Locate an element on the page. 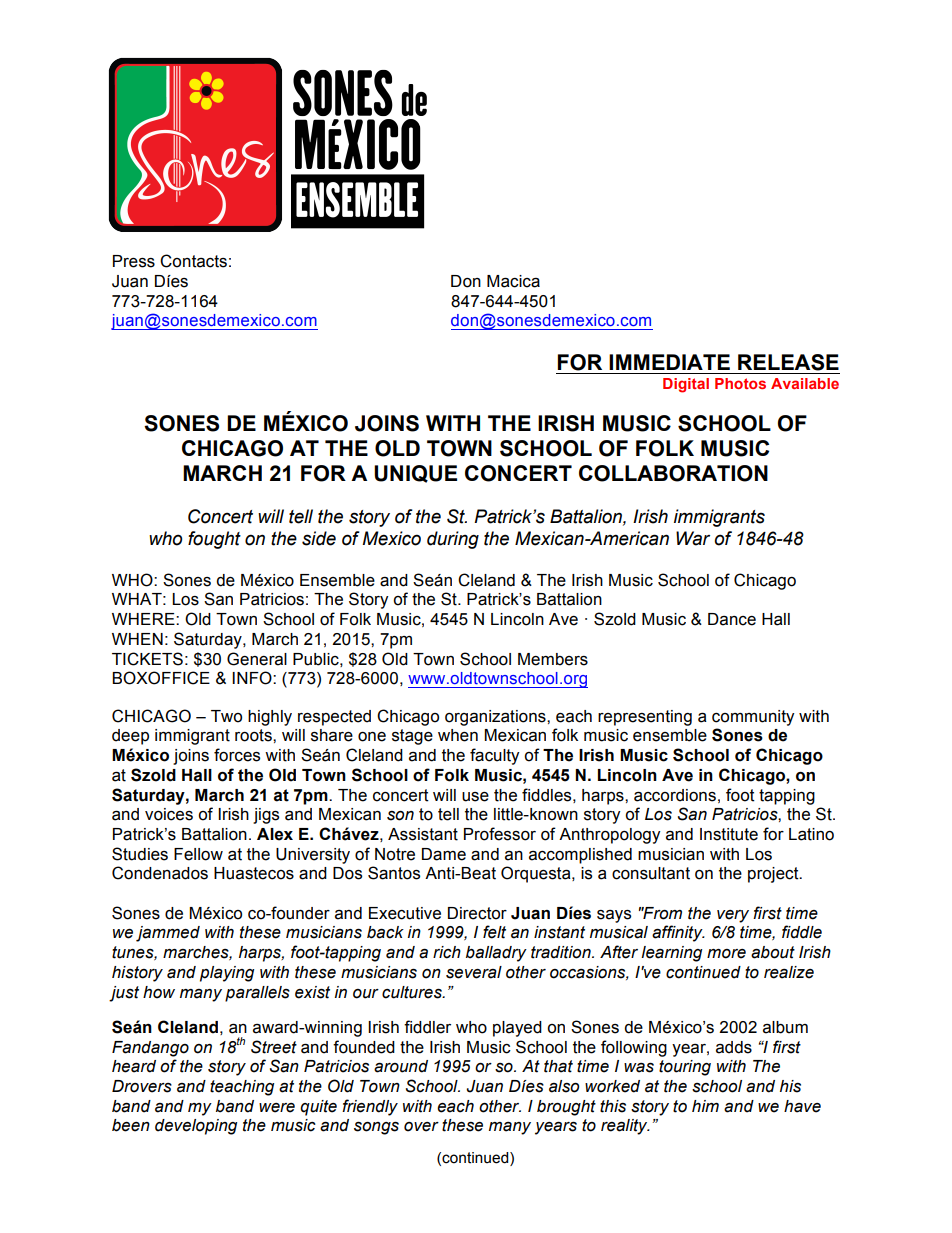 This document has width=952, height=1233. developing is located at coordinates (196, 1127).
